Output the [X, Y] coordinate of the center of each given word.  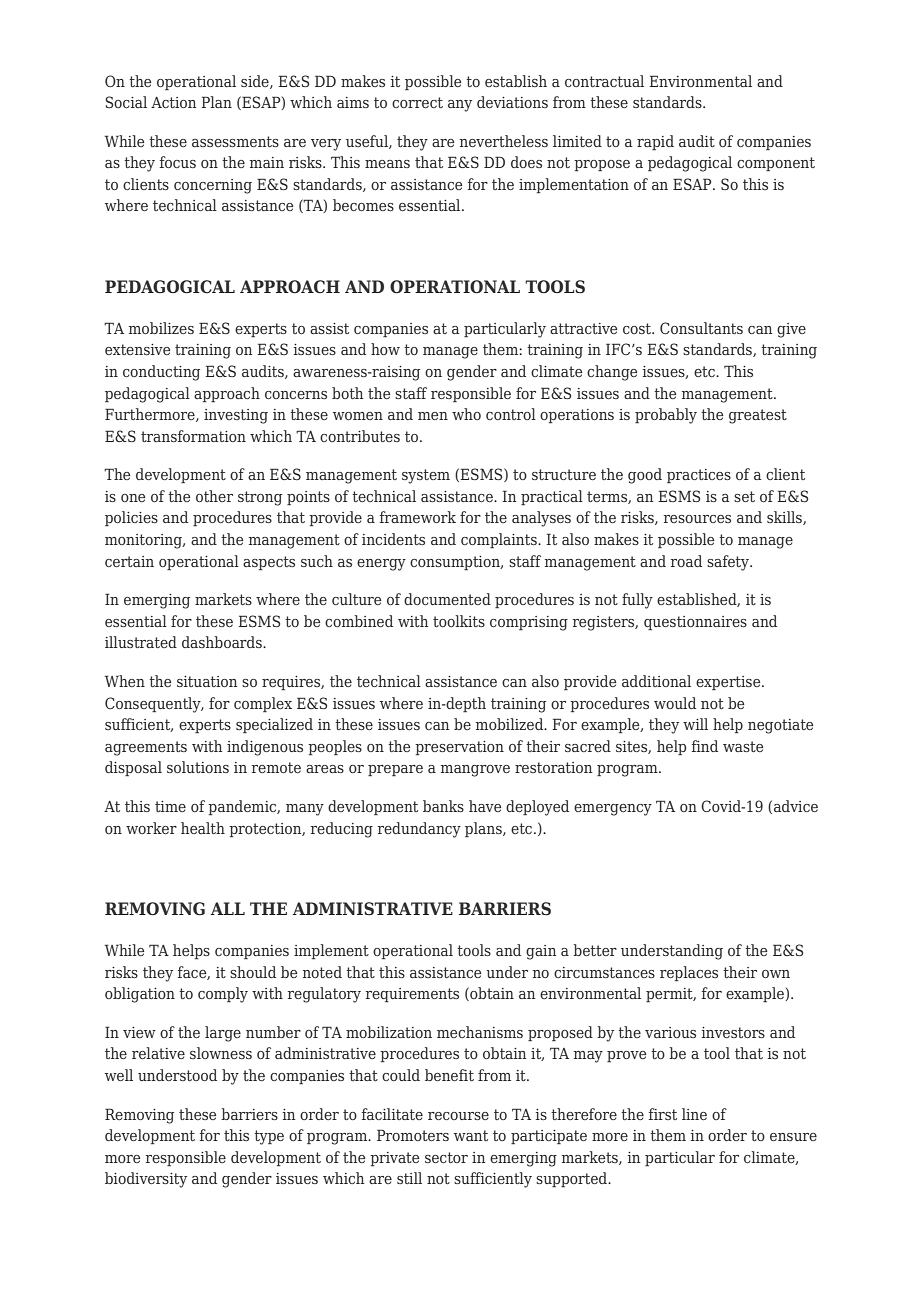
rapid [655, 142]
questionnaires [695, 623]
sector [446, 1157]
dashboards [223, 642]
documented [447, 599]
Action [173, 102]
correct [417, 102]
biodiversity [146, 1180]
